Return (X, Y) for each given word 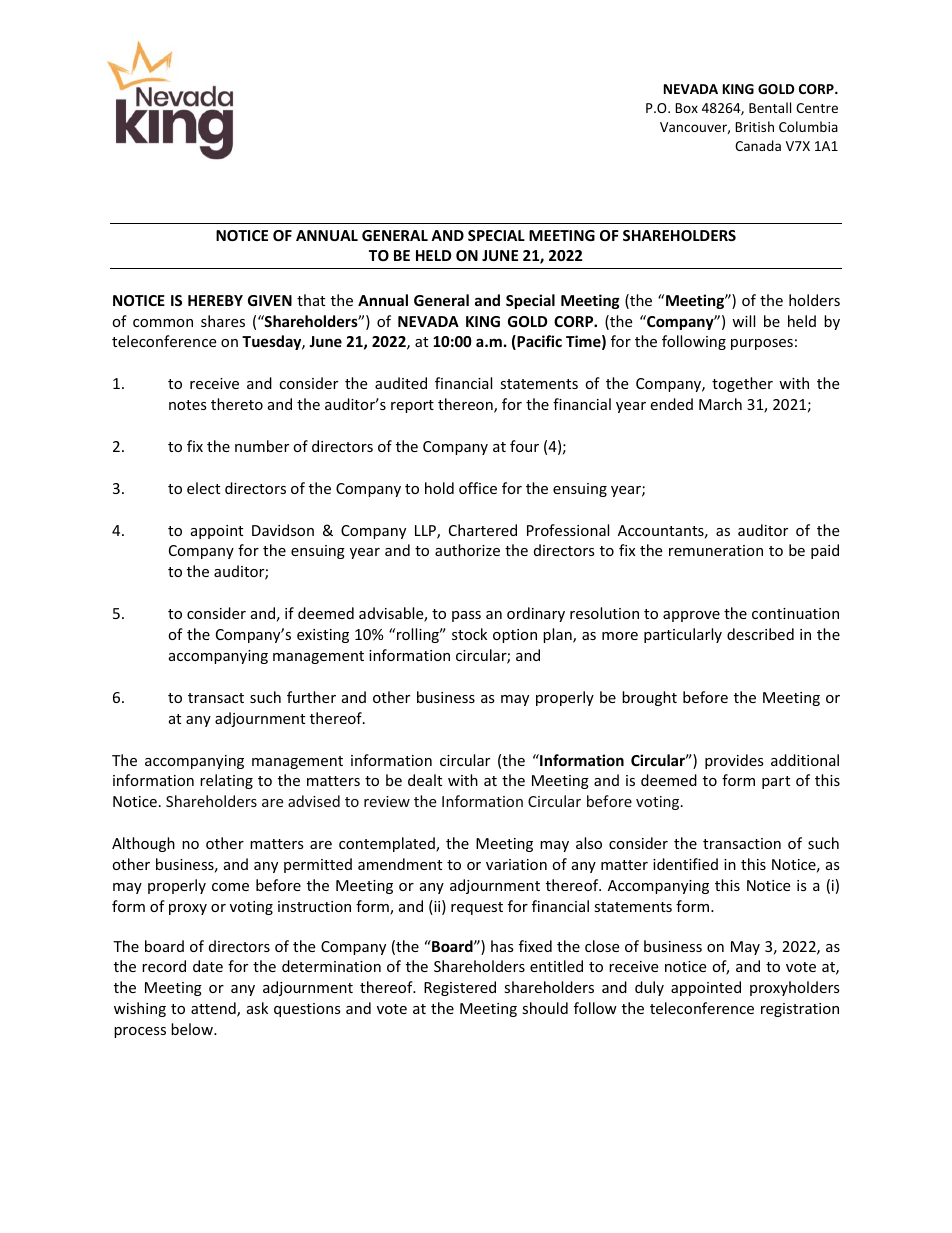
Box (686, 108)
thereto (237, 404)
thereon (466, 405)
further (311, 697)
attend (214, 1009)
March (720, 404)
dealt (425, 780)
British (754, 126)
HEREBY (215, 300)
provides (734, 761)
